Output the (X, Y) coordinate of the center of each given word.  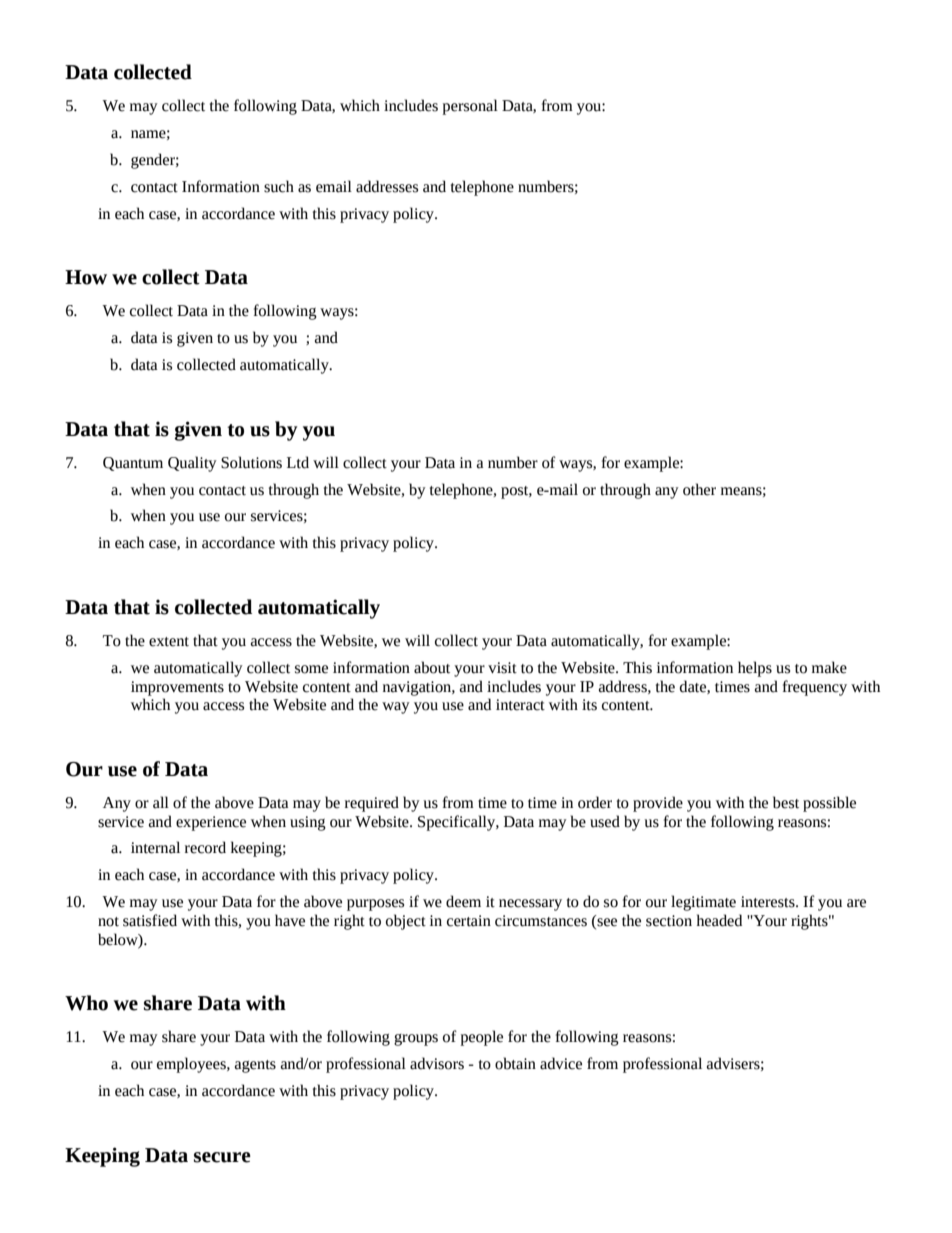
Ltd (298, 462)
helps (755, 669)
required (372, 804)
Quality (192, 464)
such (279, 186)
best (786, 802)
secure (222, 1157)
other (699, 489)
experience (211, 823)
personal (470, 107)
